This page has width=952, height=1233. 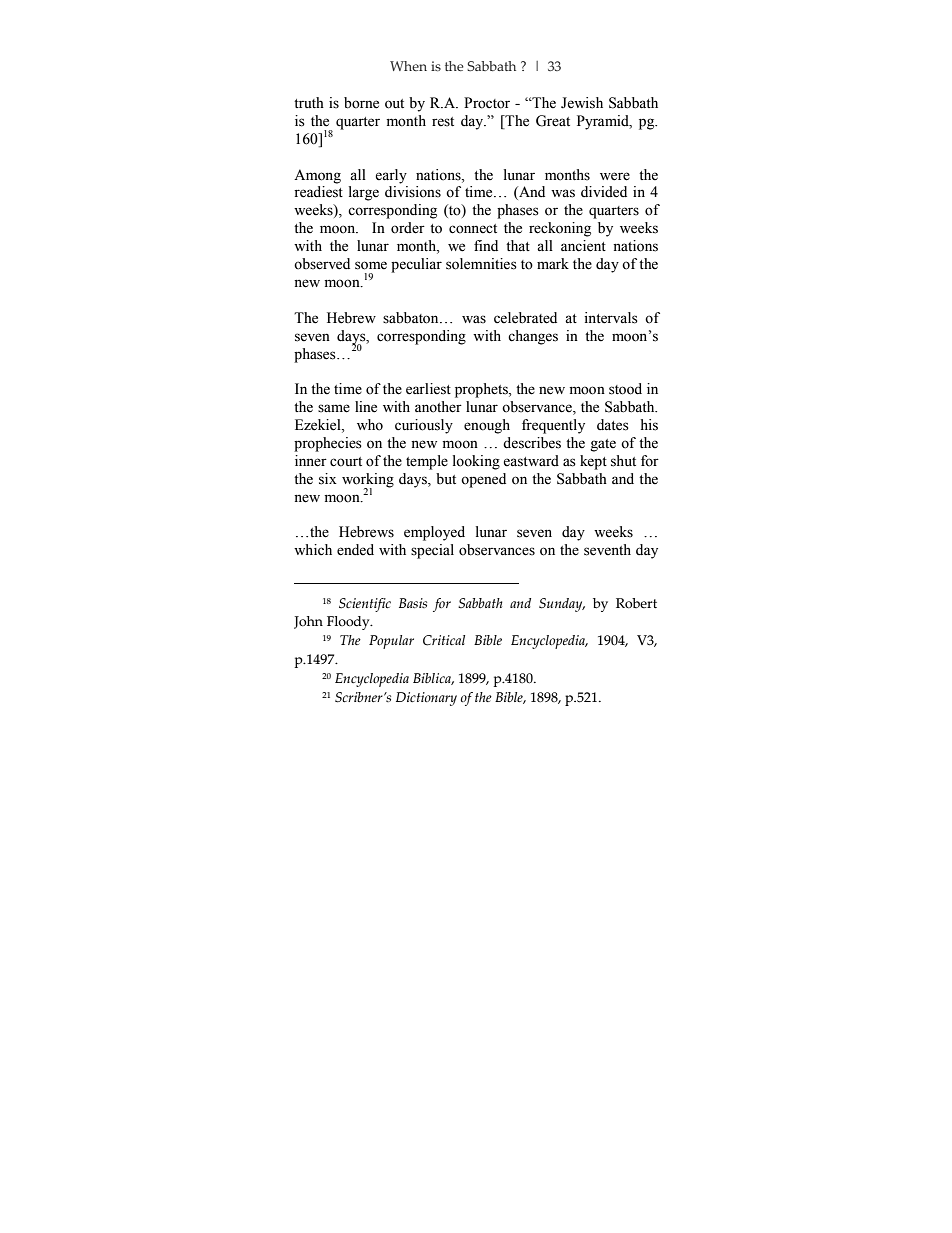 I want to click on Robert, so click(x=636, y=603).
